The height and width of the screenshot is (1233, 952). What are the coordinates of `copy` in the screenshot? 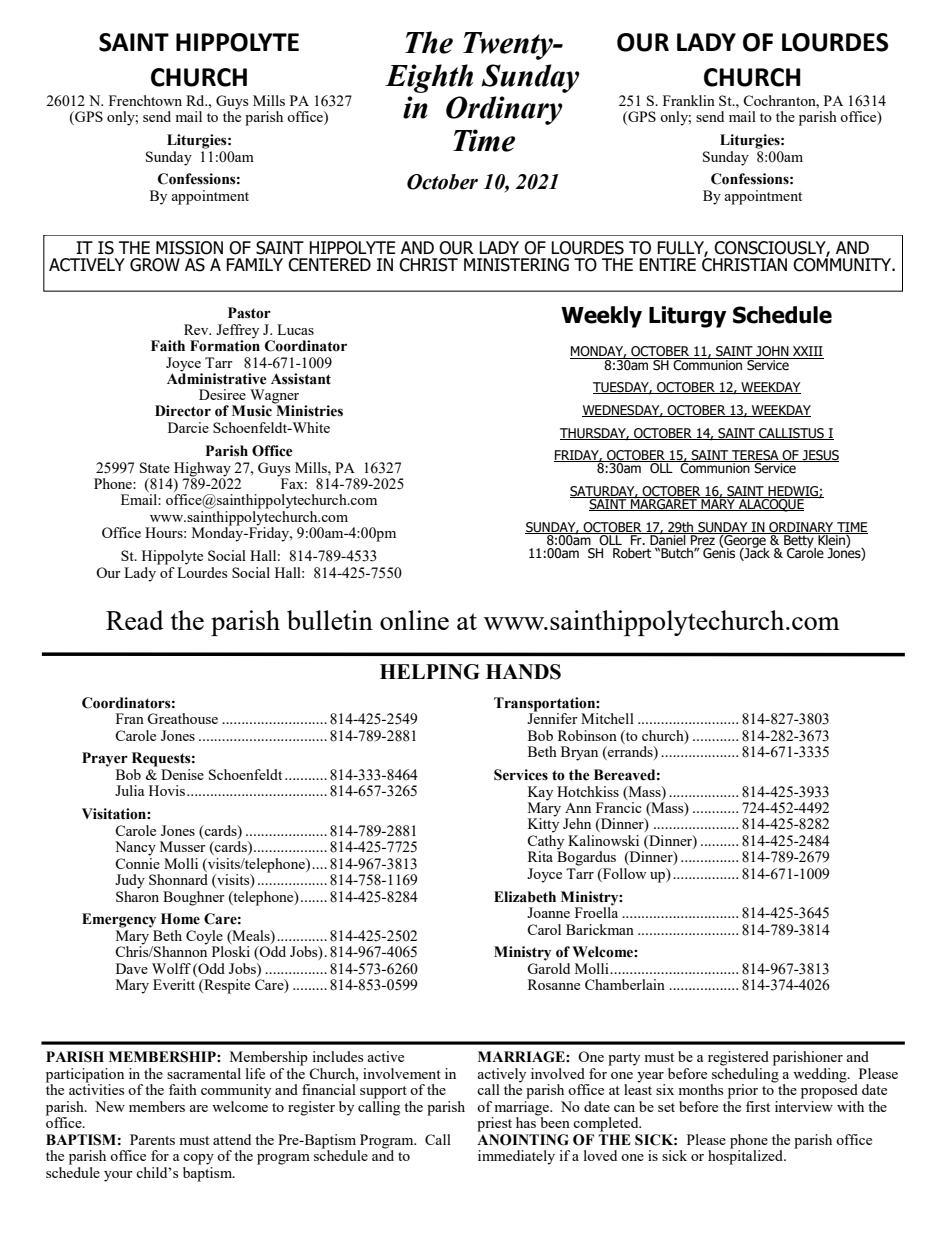 It's located at (198, 1159).
